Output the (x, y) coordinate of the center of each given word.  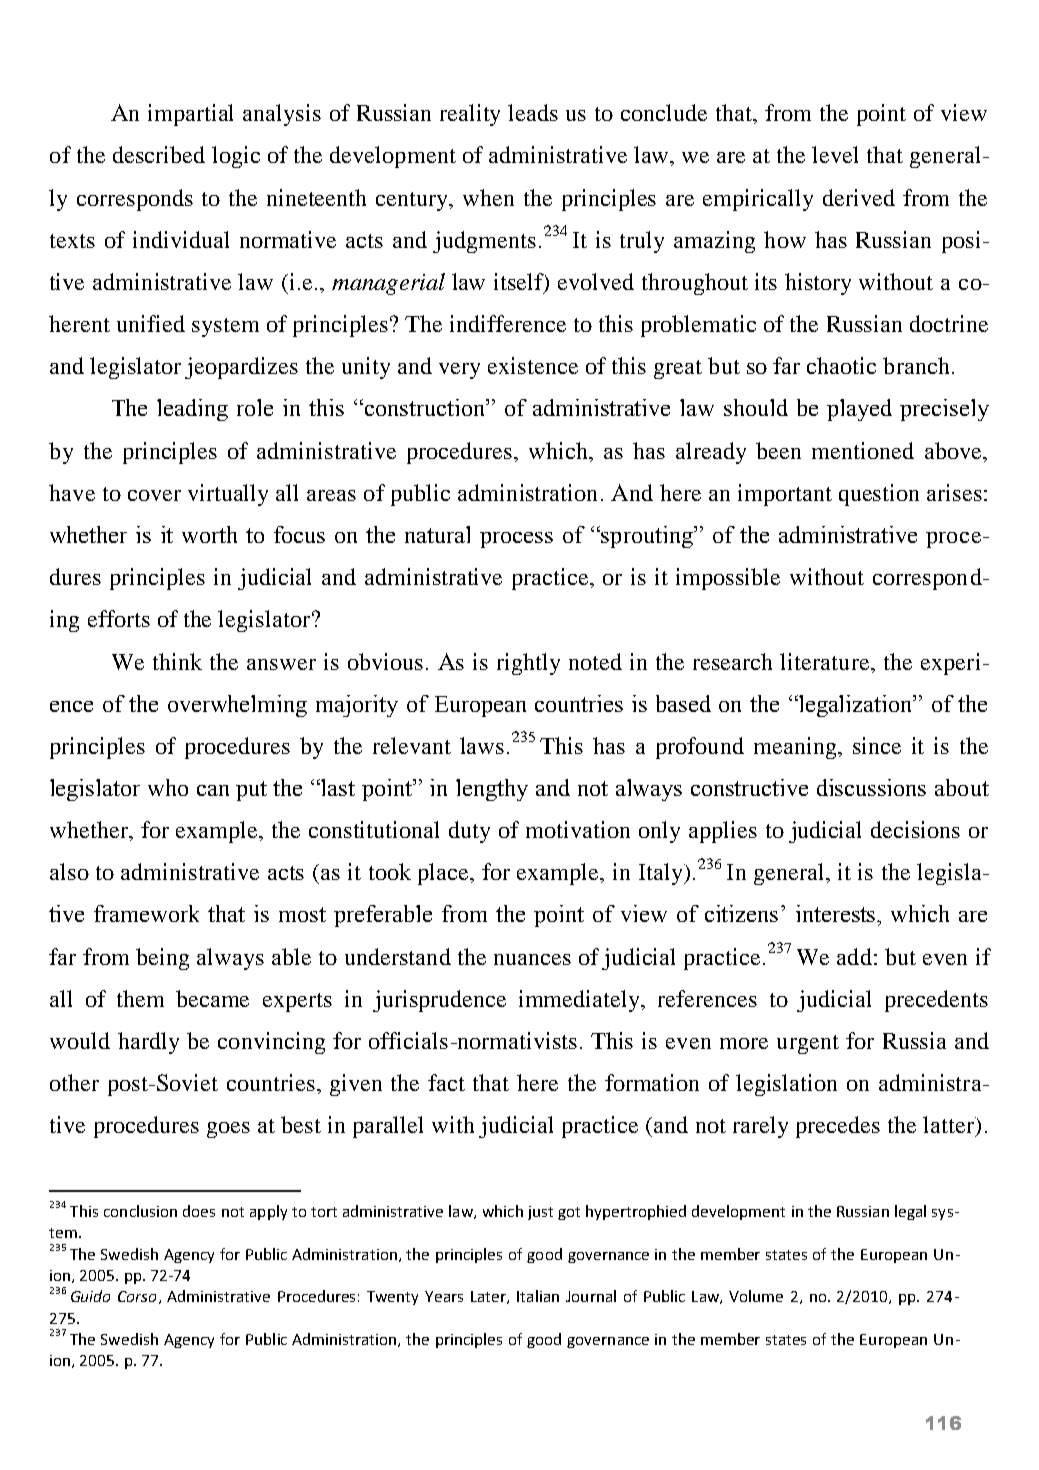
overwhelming (237, 706)
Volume (756, 1296)
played (859, 410)
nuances (532, 959)
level (835, 154)
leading (192, 410)
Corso (137, 1296)
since (877, 745)
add (854, 956)
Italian (538, 1296)
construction (424, 407)
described (159, 154)
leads (533, 112)
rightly (528, 664)
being (162, 959)
